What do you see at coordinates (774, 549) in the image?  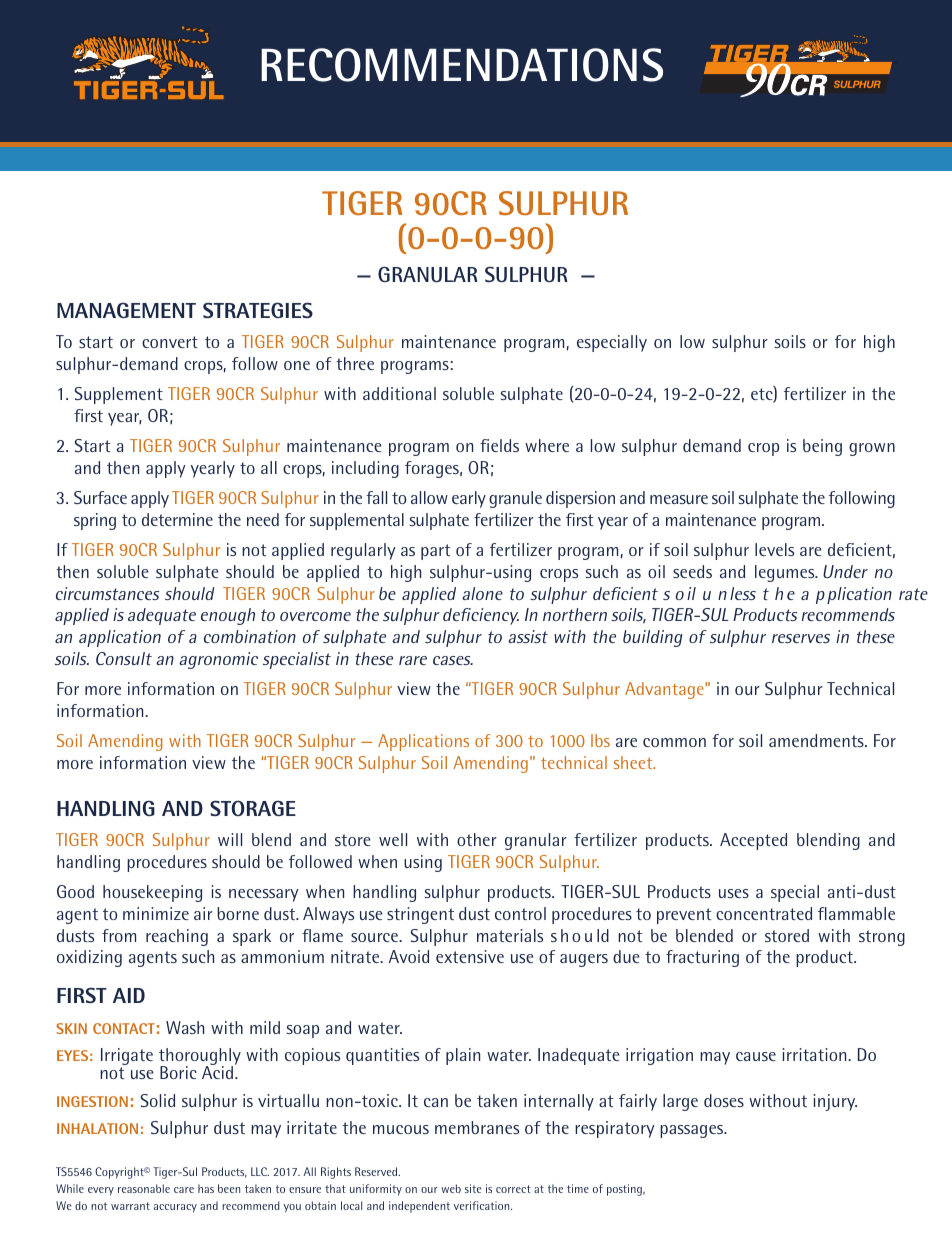 I see `levels` at bounding box center [774, 549].
